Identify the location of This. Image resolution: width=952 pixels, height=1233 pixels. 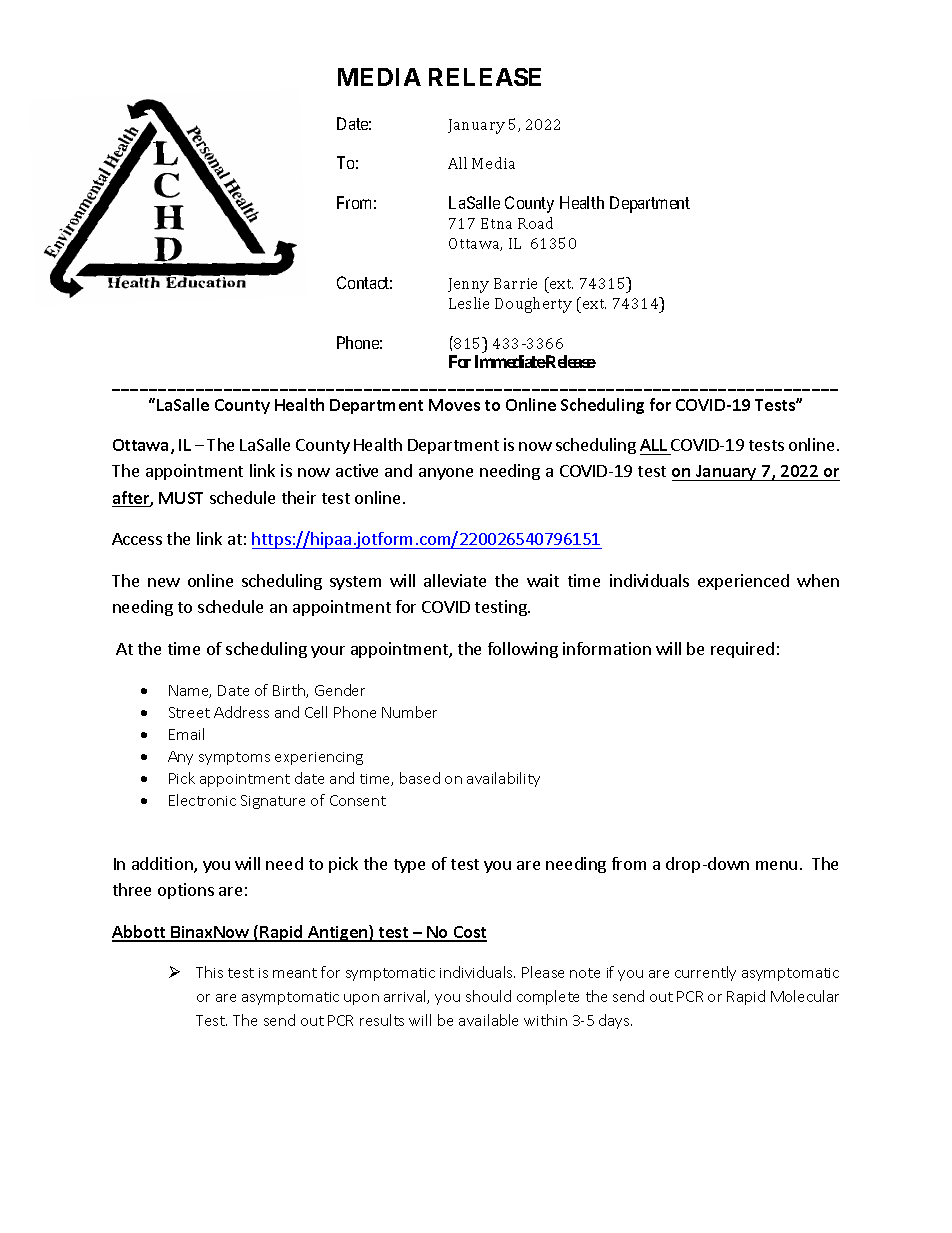
(209, 972).
